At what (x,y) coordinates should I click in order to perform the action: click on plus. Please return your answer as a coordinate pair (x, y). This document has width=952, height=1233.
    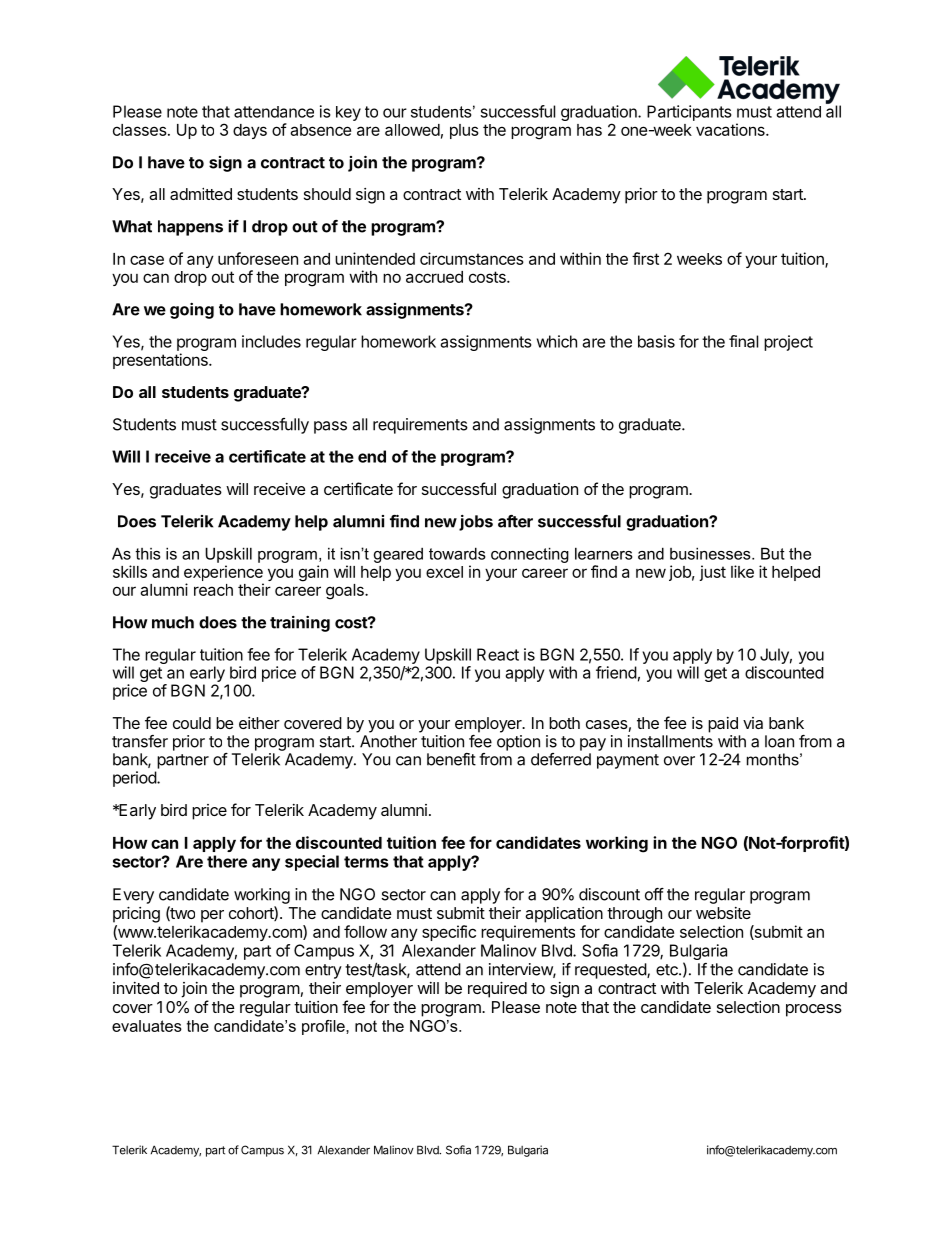
    Looking at the image, I should click on (464, 131).
